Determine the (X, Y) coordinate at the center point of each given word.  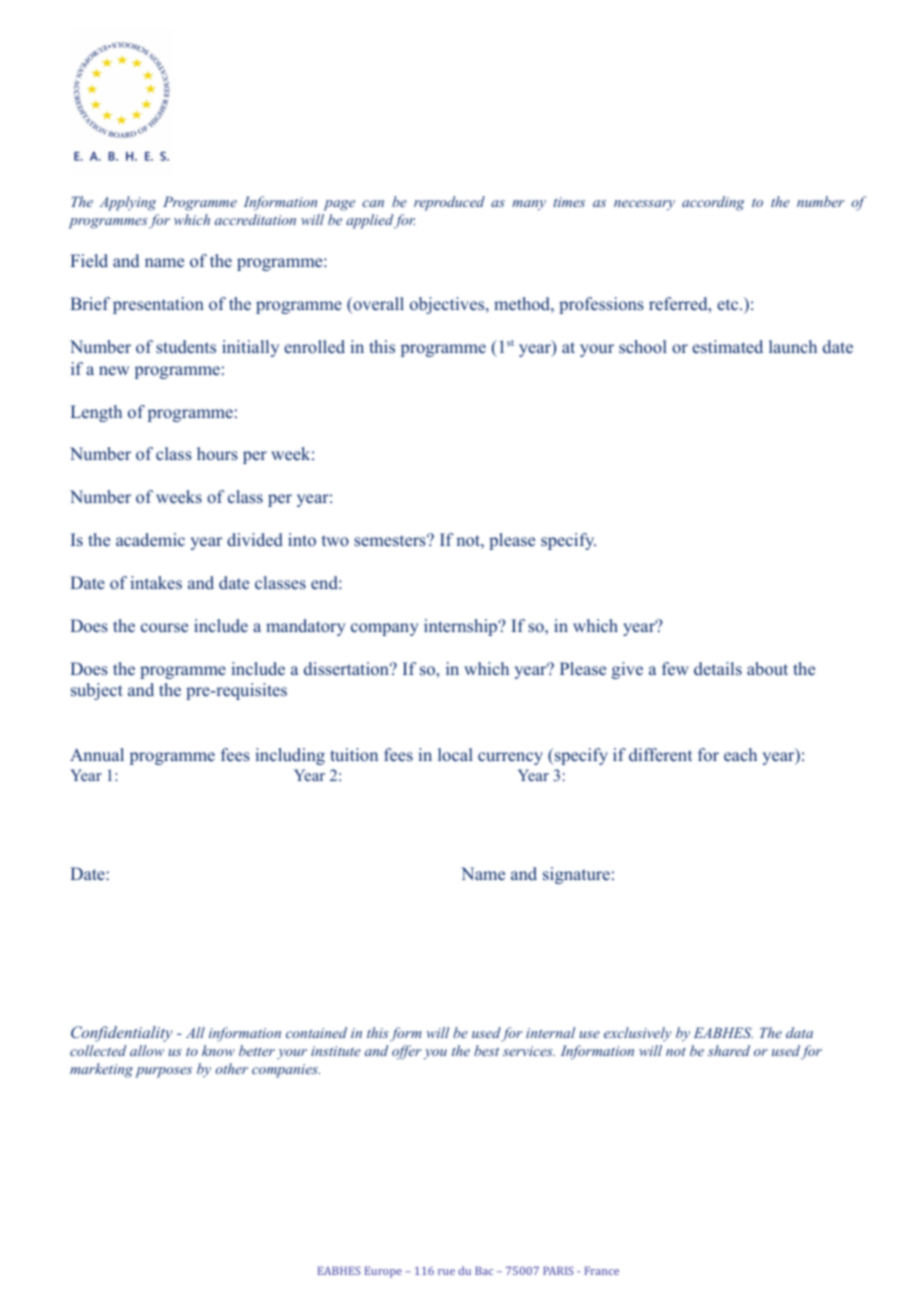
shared (729, 1050)
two (335, 541)
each (740, 755)
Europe (383, 1272)
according (713, 203)
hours (217, 454)
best (486, 1050)
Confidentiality (121, 1034)
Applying (127, 203)
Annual (97, 755)
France (602, 1270)
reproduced (449, 203)
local (455, 755)
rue (446, 1272)
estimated (727, 347)
